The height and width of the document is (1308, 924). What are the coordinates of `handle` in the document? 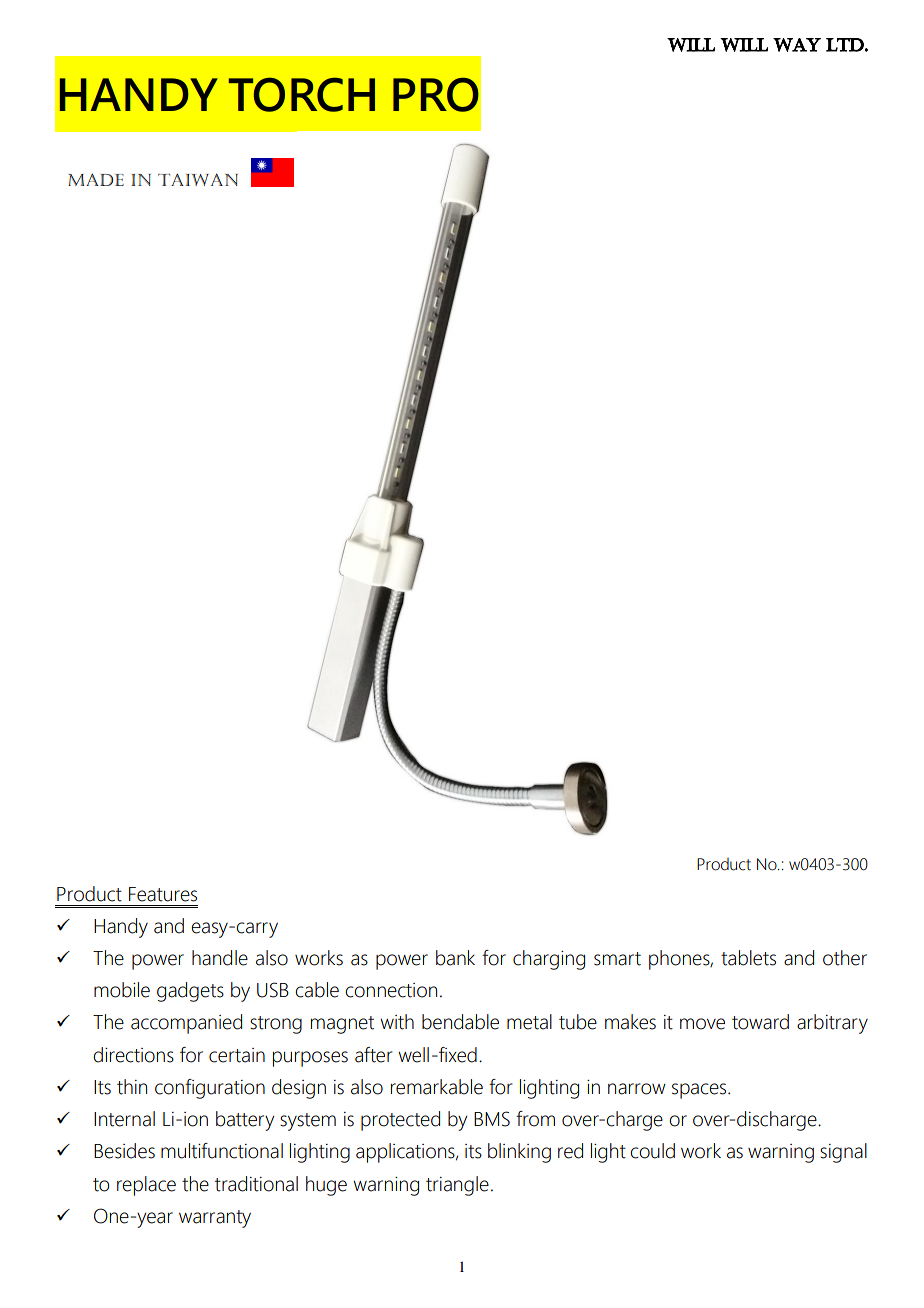 It's located at (220, 958).
